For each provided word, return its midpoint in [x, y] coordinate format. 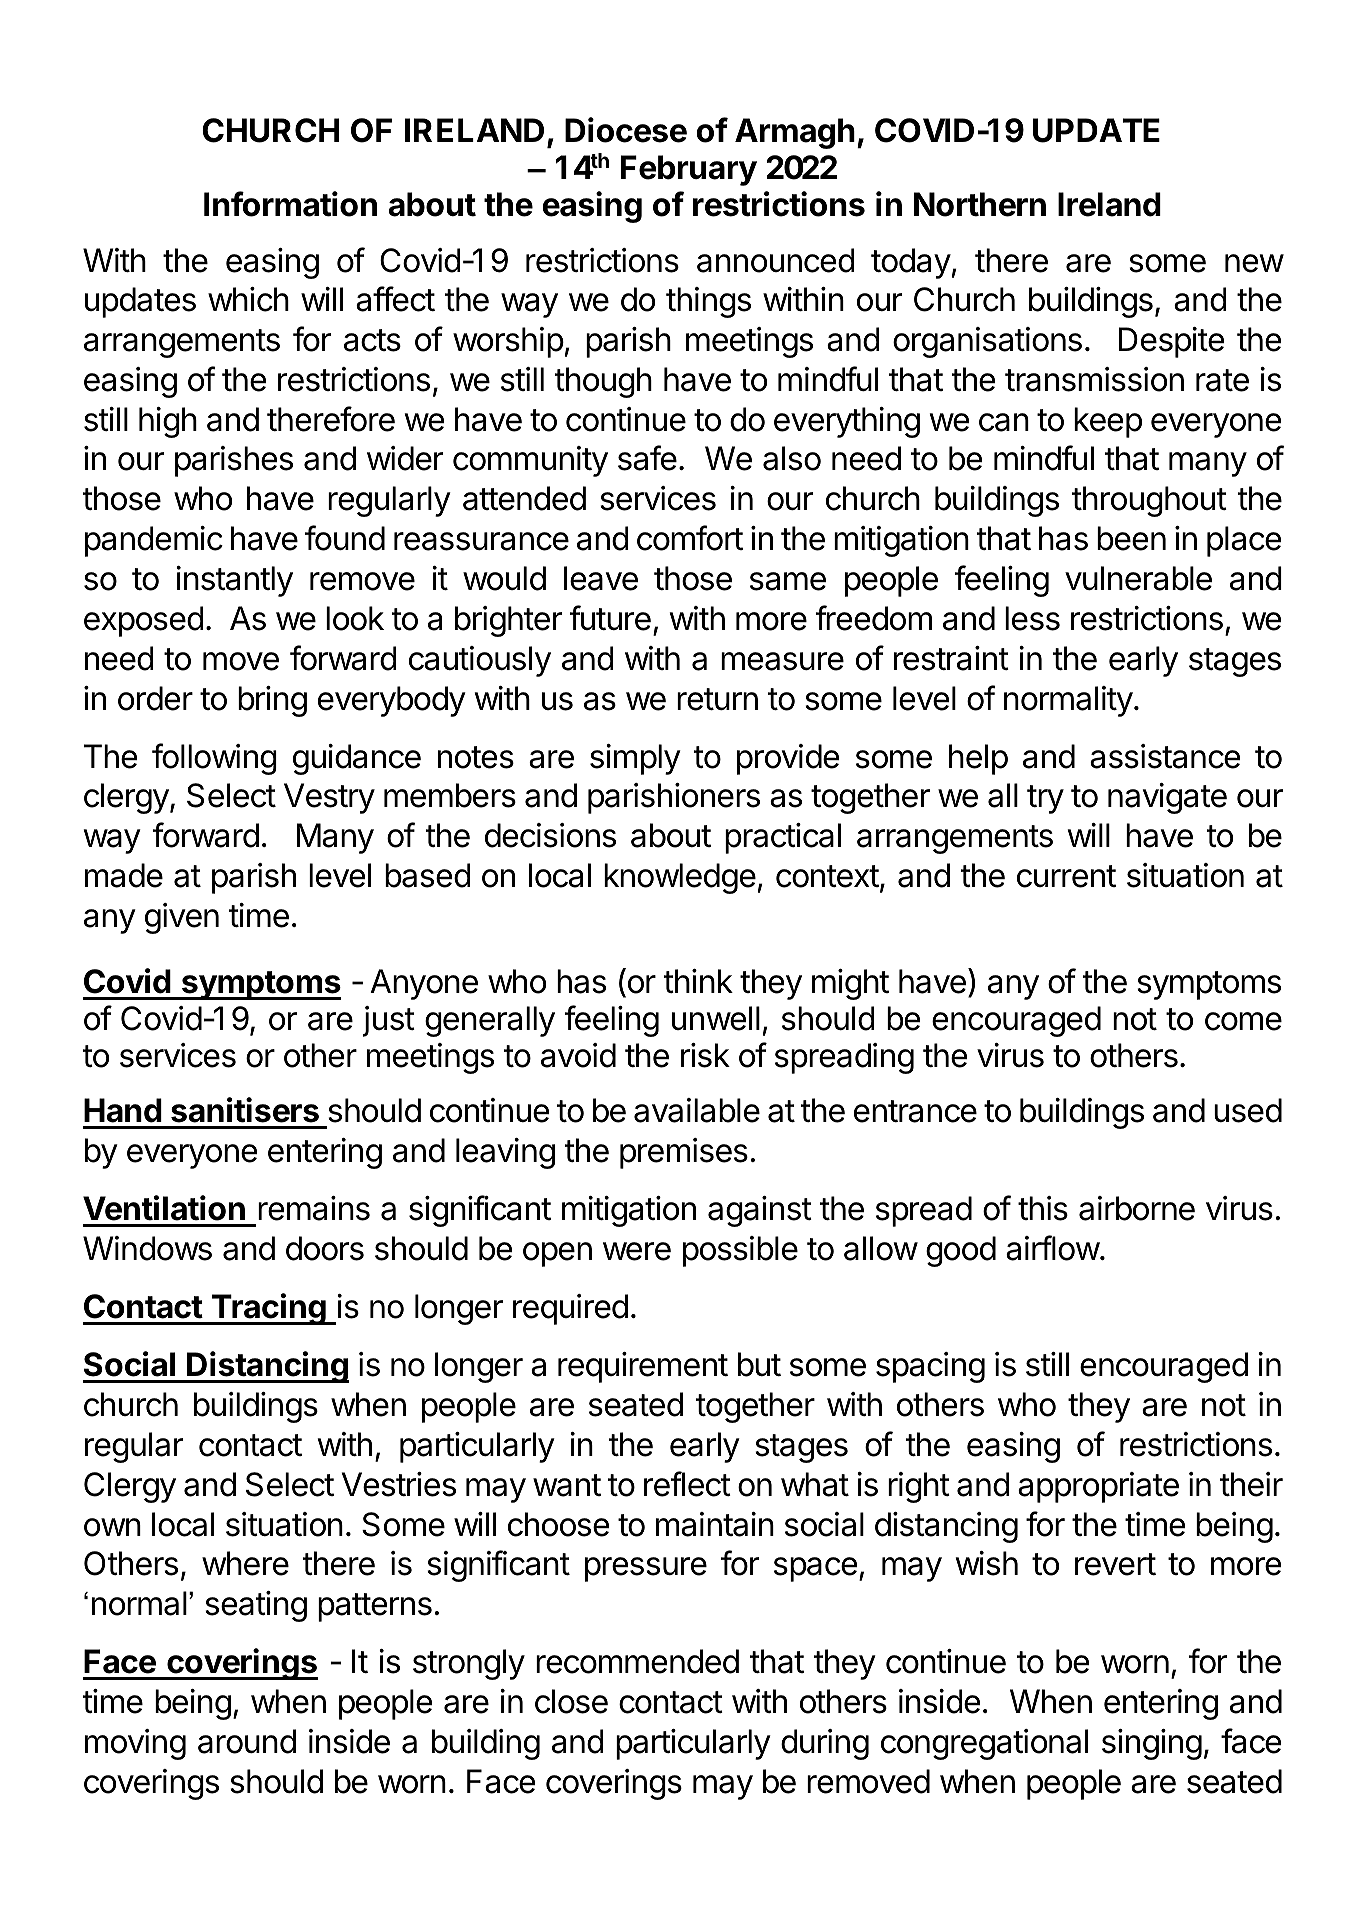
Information [290, 204]
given [182, 918]
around [247, 1741]
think [698, 981]
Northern [980, 204]
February [689, 170]
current [1066, 876]
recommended [637, 1661]
